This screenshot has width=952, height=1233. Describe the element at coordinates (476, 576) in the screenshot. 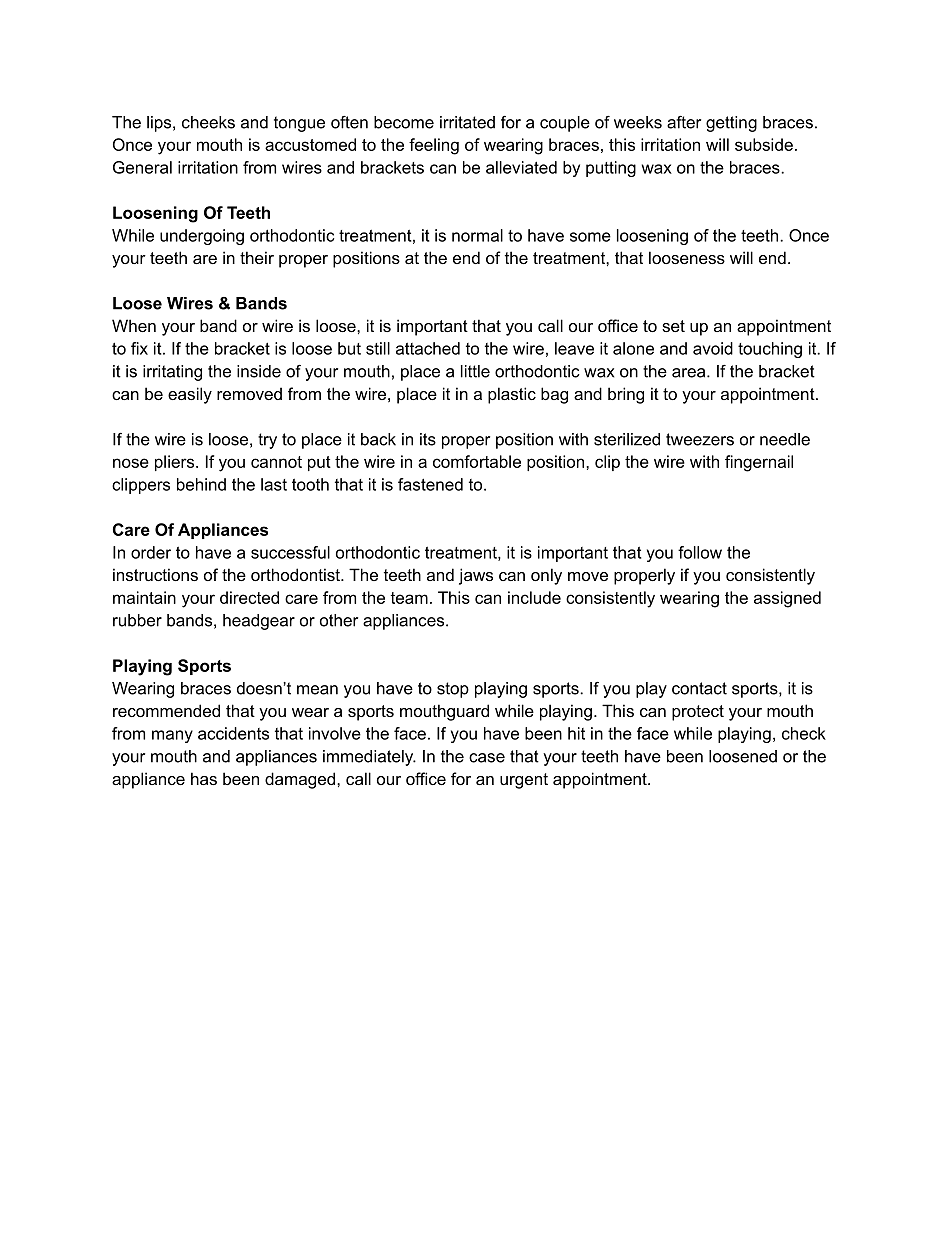

I see `jaws` at that location.
